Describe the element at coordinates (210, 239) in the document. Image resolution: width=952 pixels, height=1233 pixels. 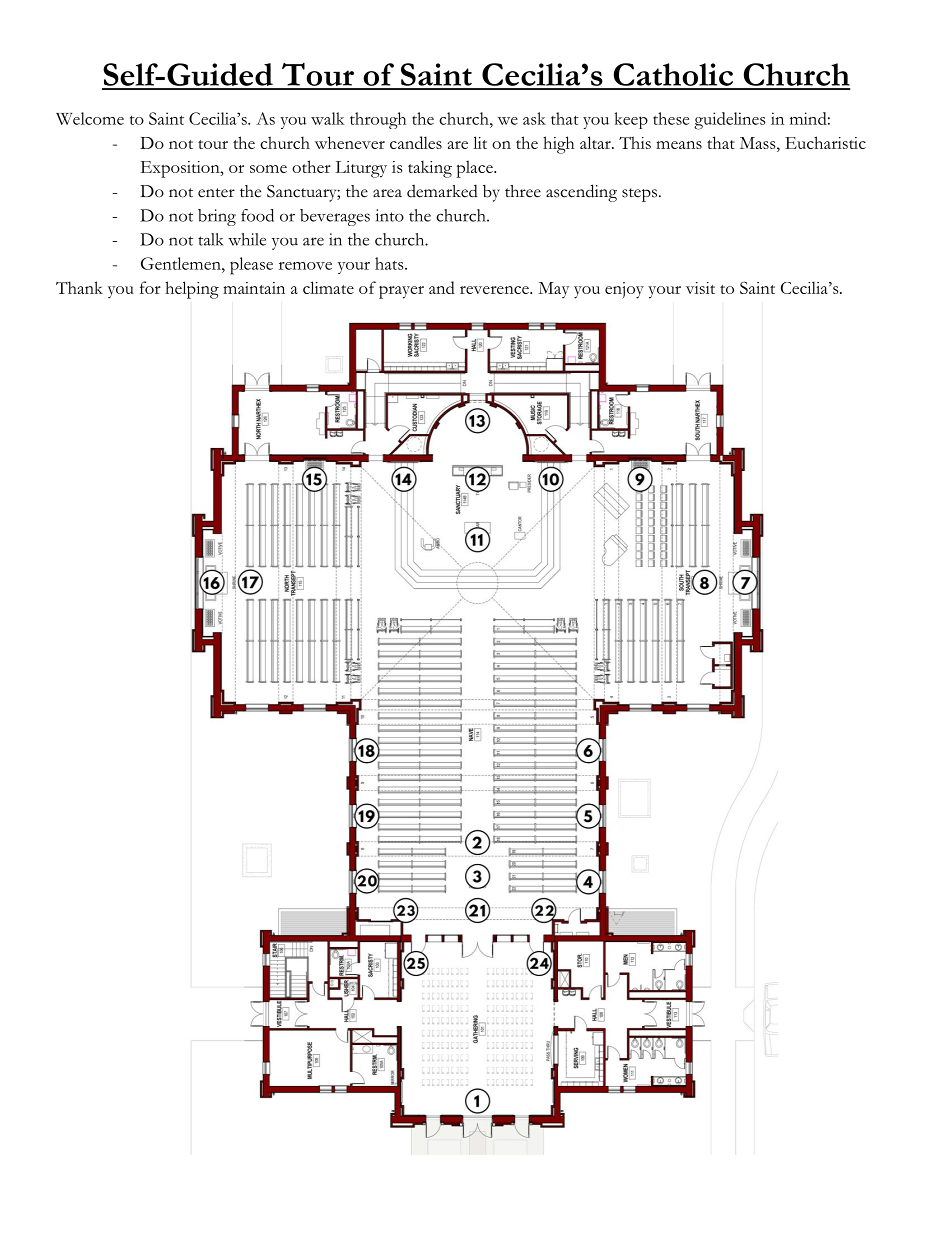
I see `talk` at that location.
